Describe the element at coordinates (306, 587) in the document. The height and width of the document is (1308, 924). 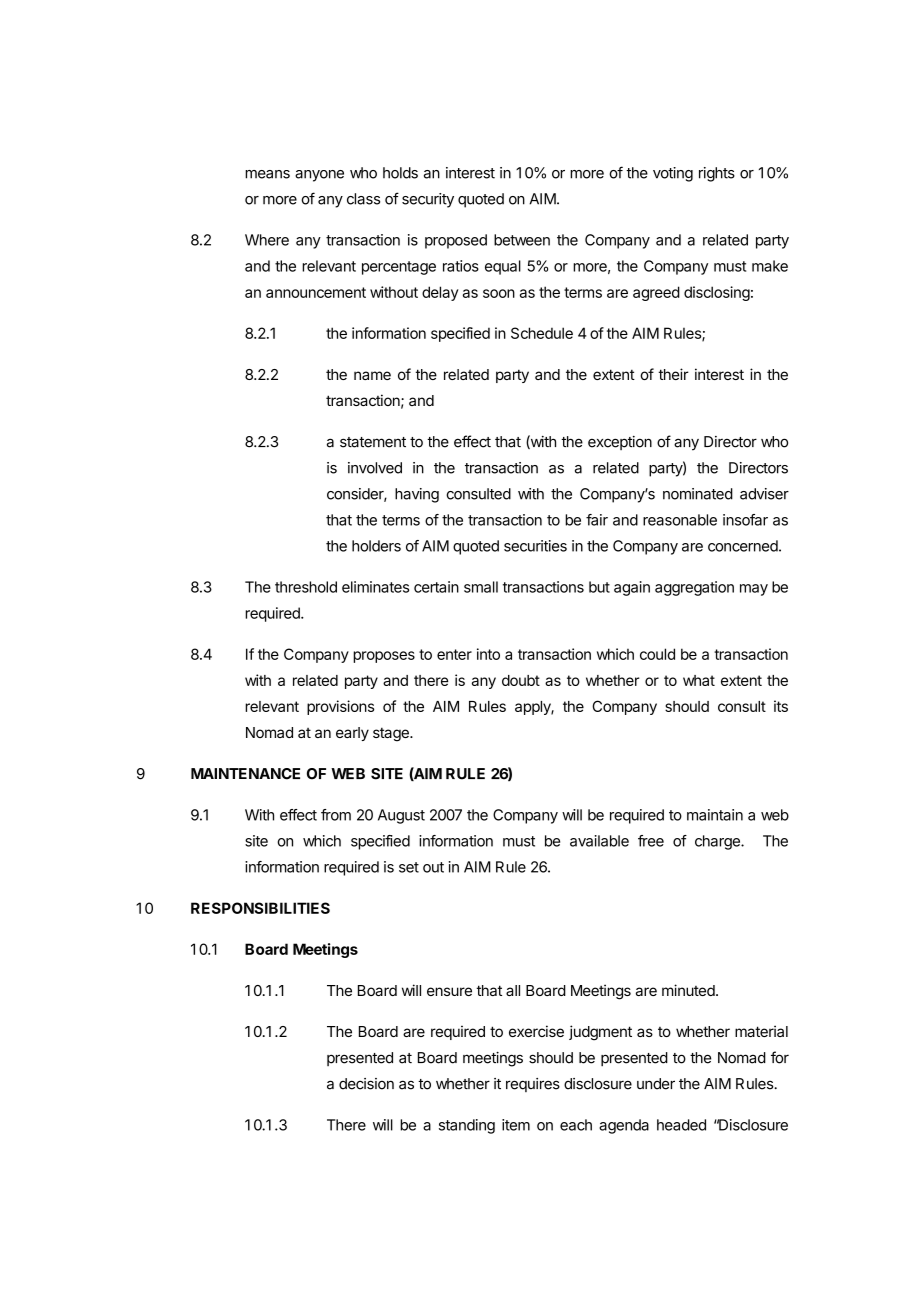
I see `threshold` at that location.
